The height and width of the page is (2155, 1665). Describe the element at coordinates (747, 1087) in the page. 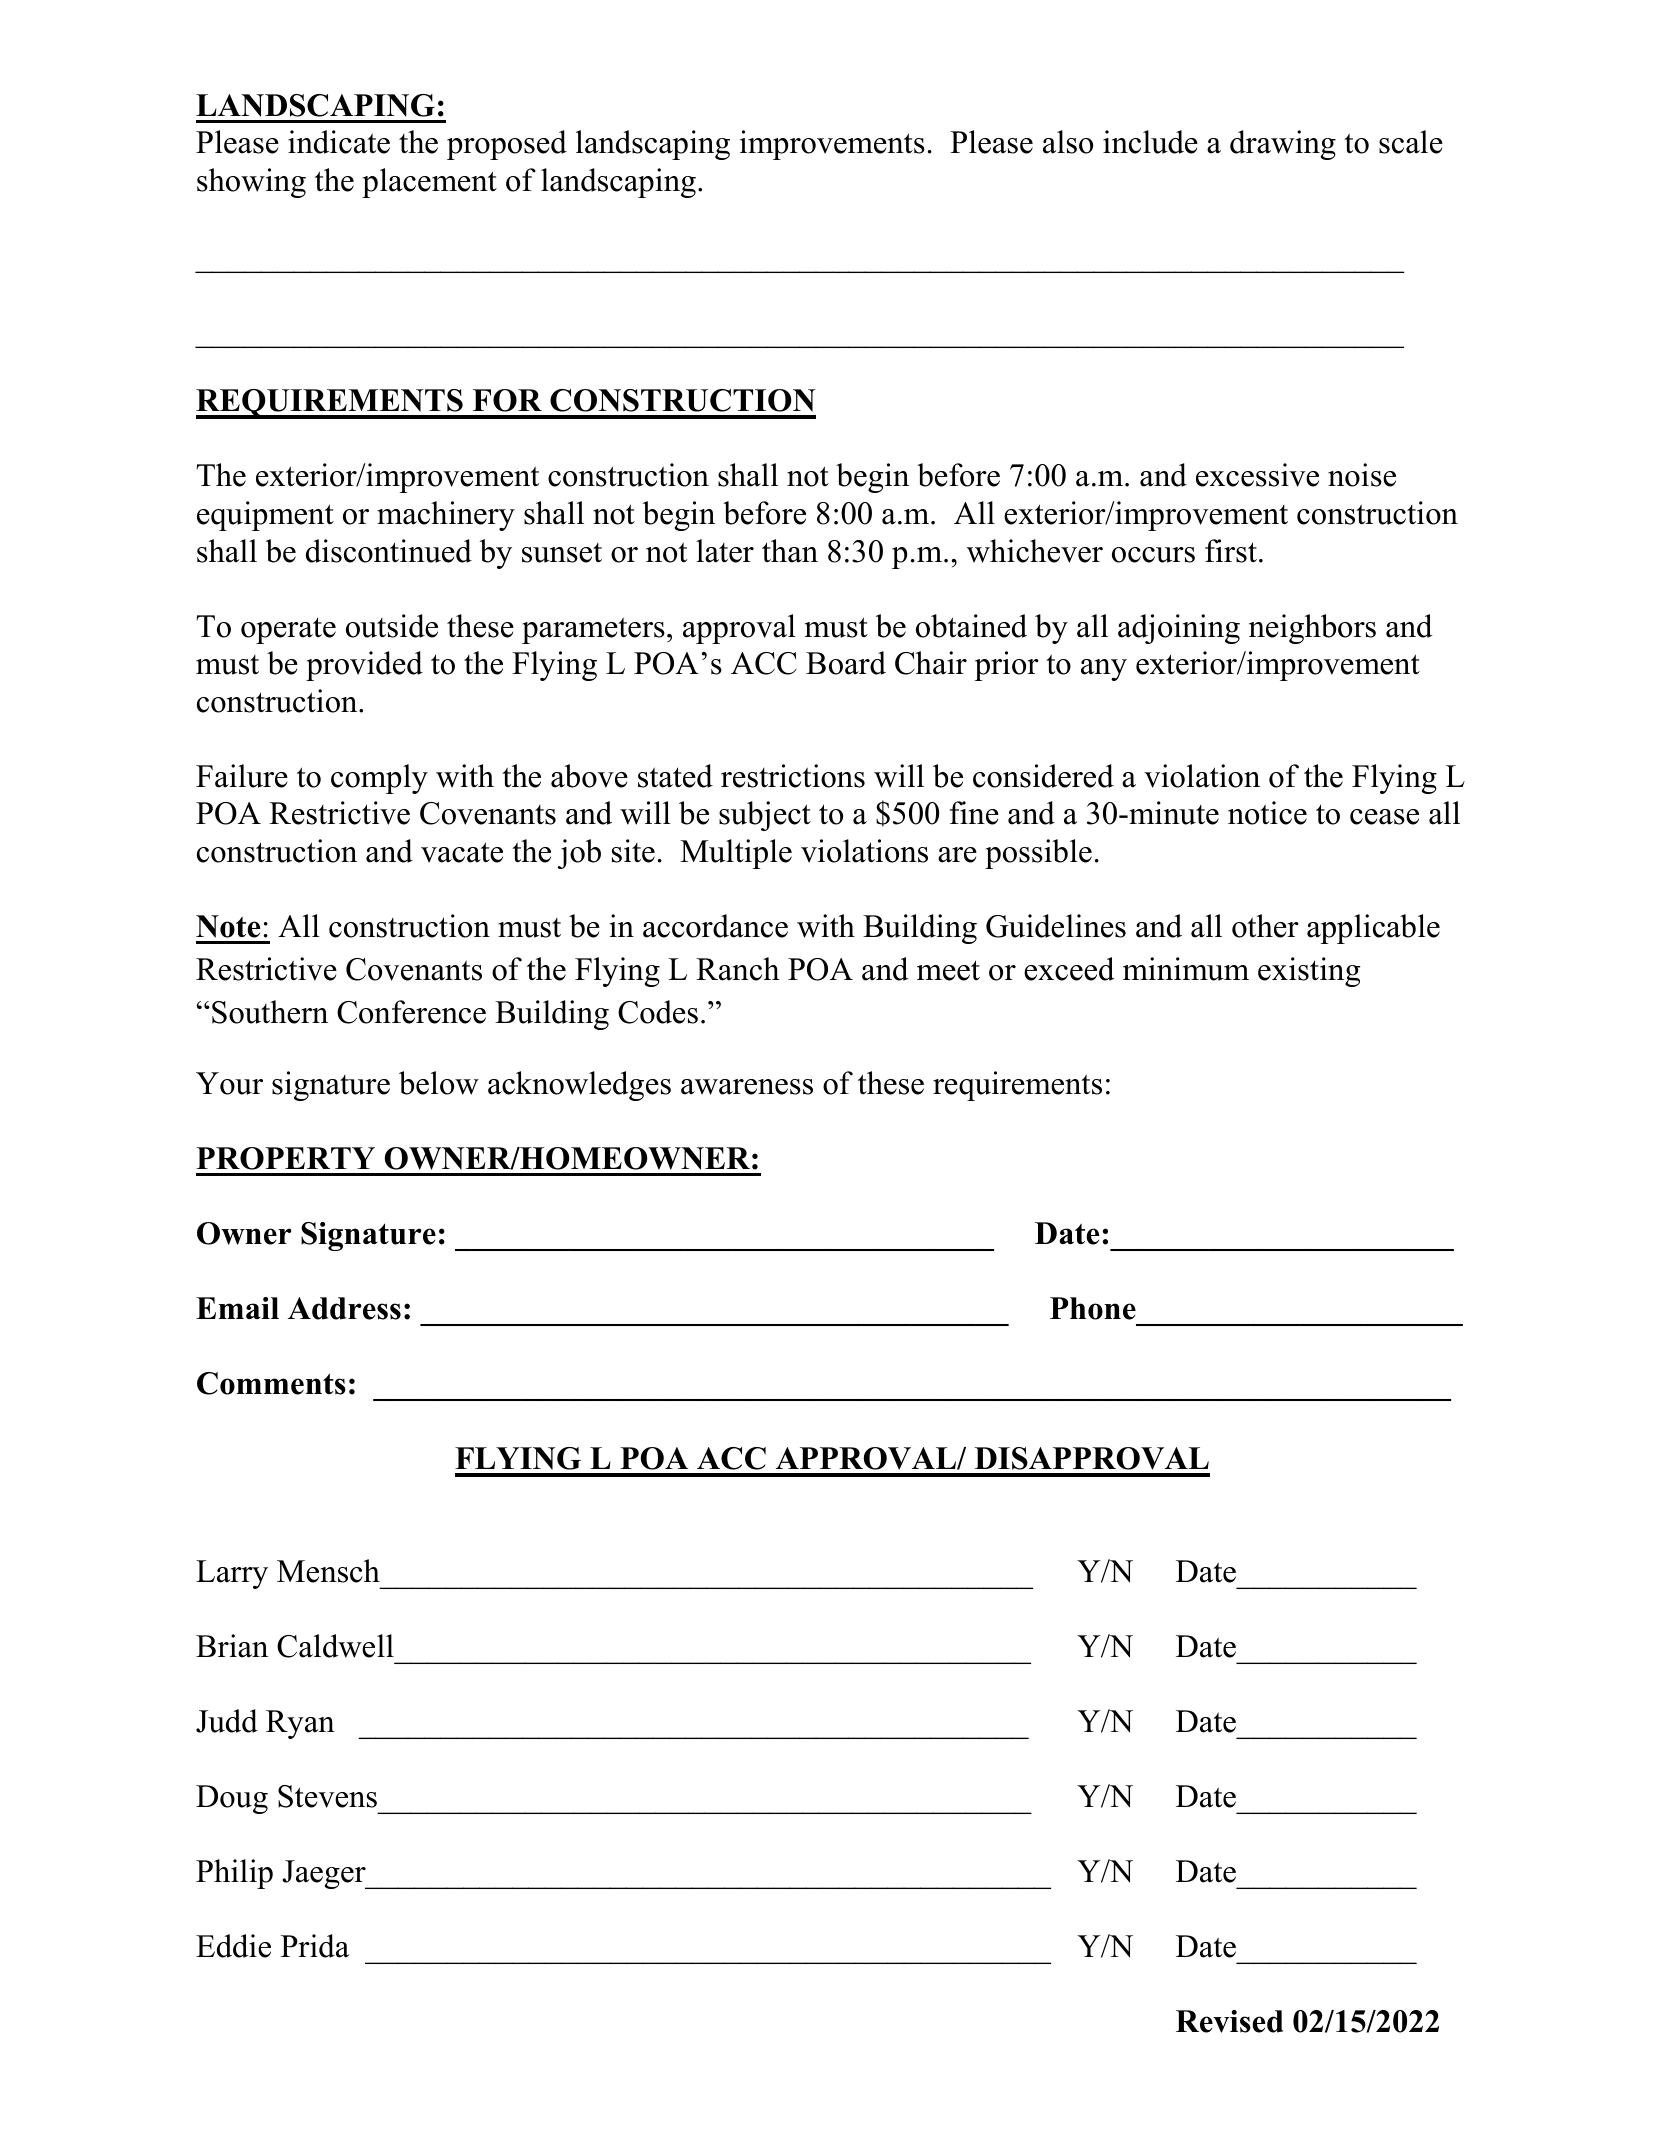

I see `awareness` at that location.
